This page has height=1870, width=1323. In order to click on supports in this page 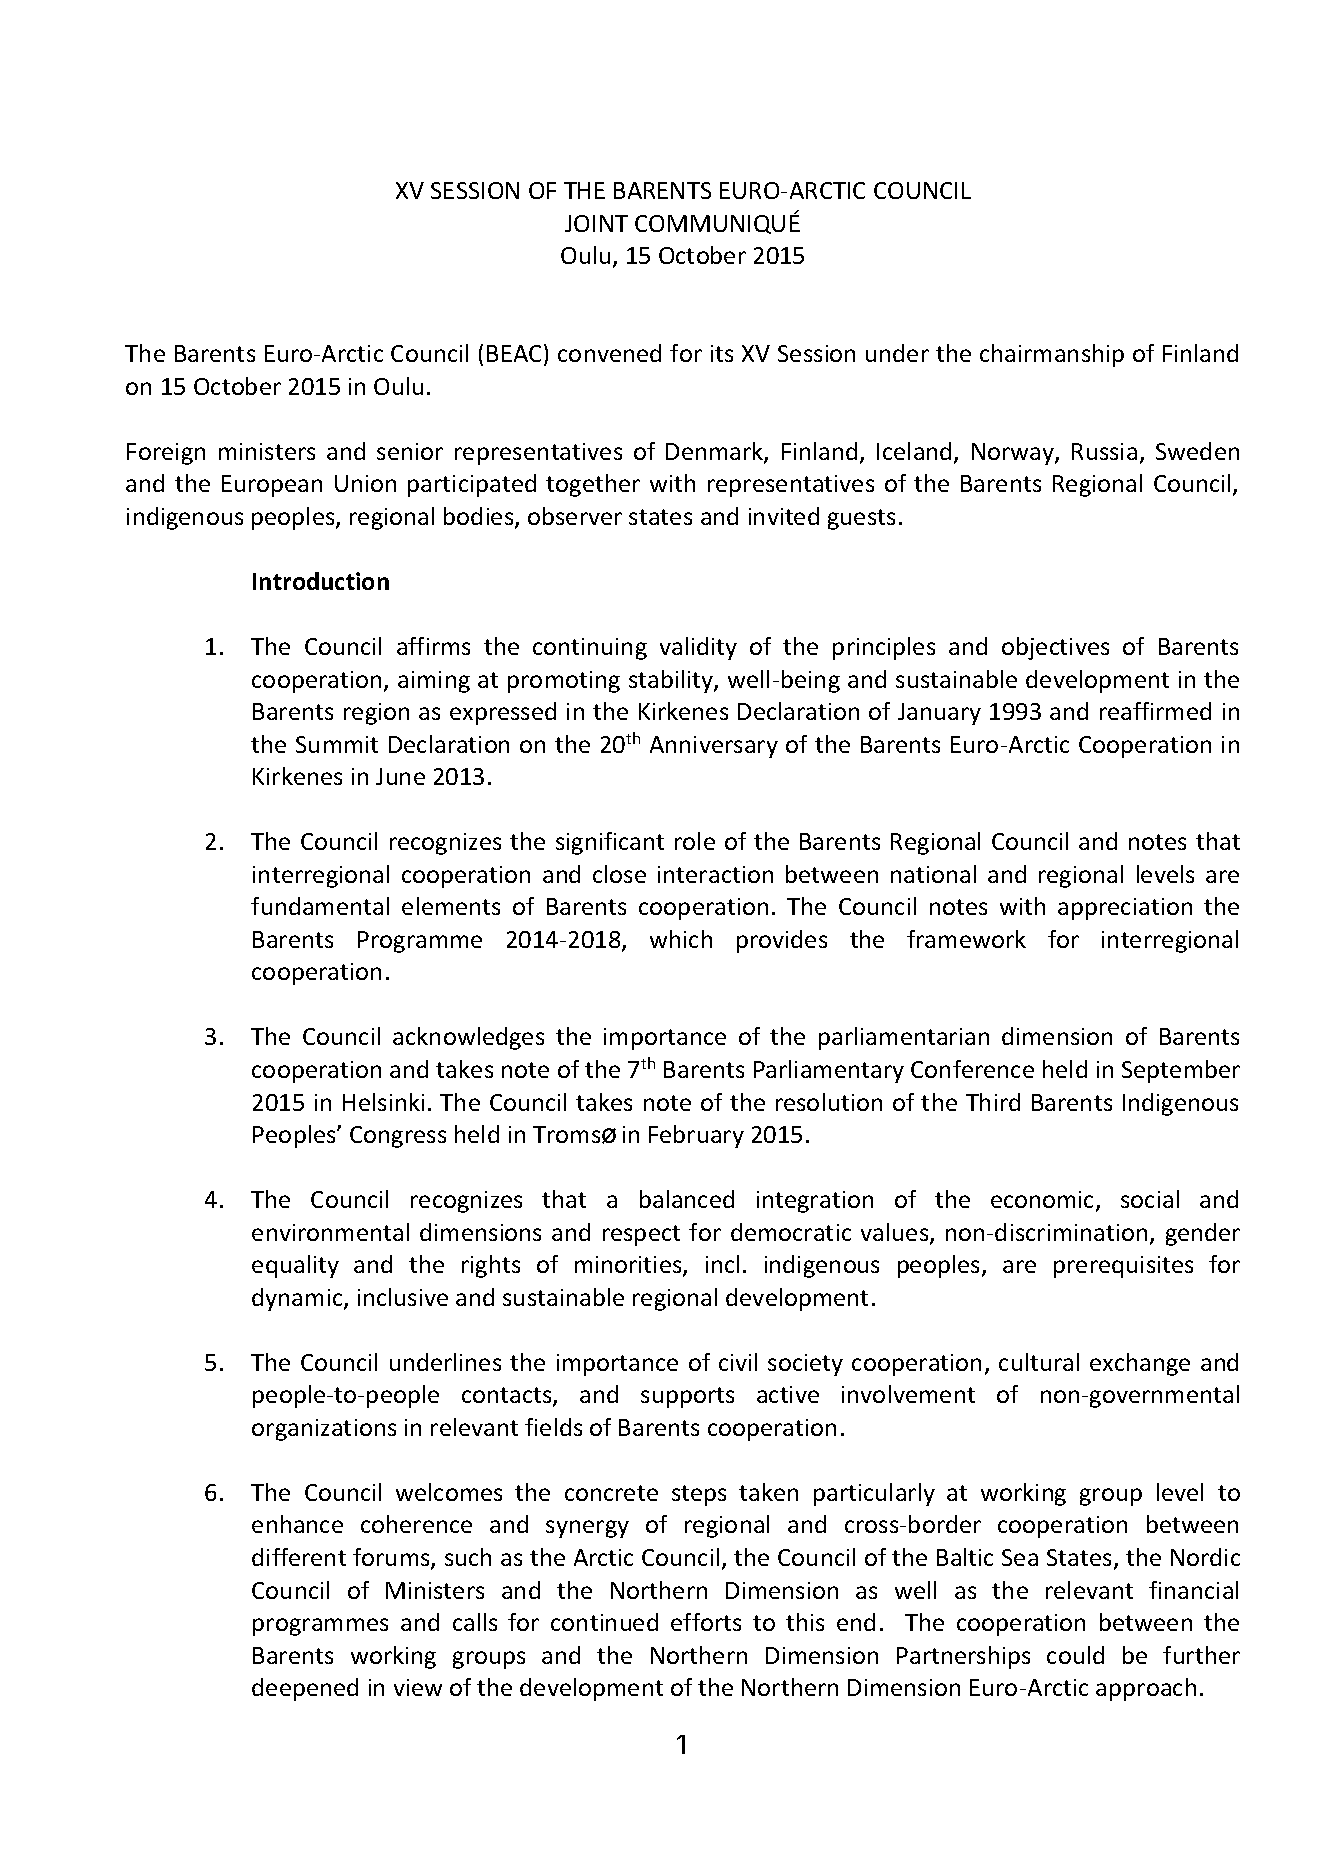, I will do `click(687, 1397)`.
